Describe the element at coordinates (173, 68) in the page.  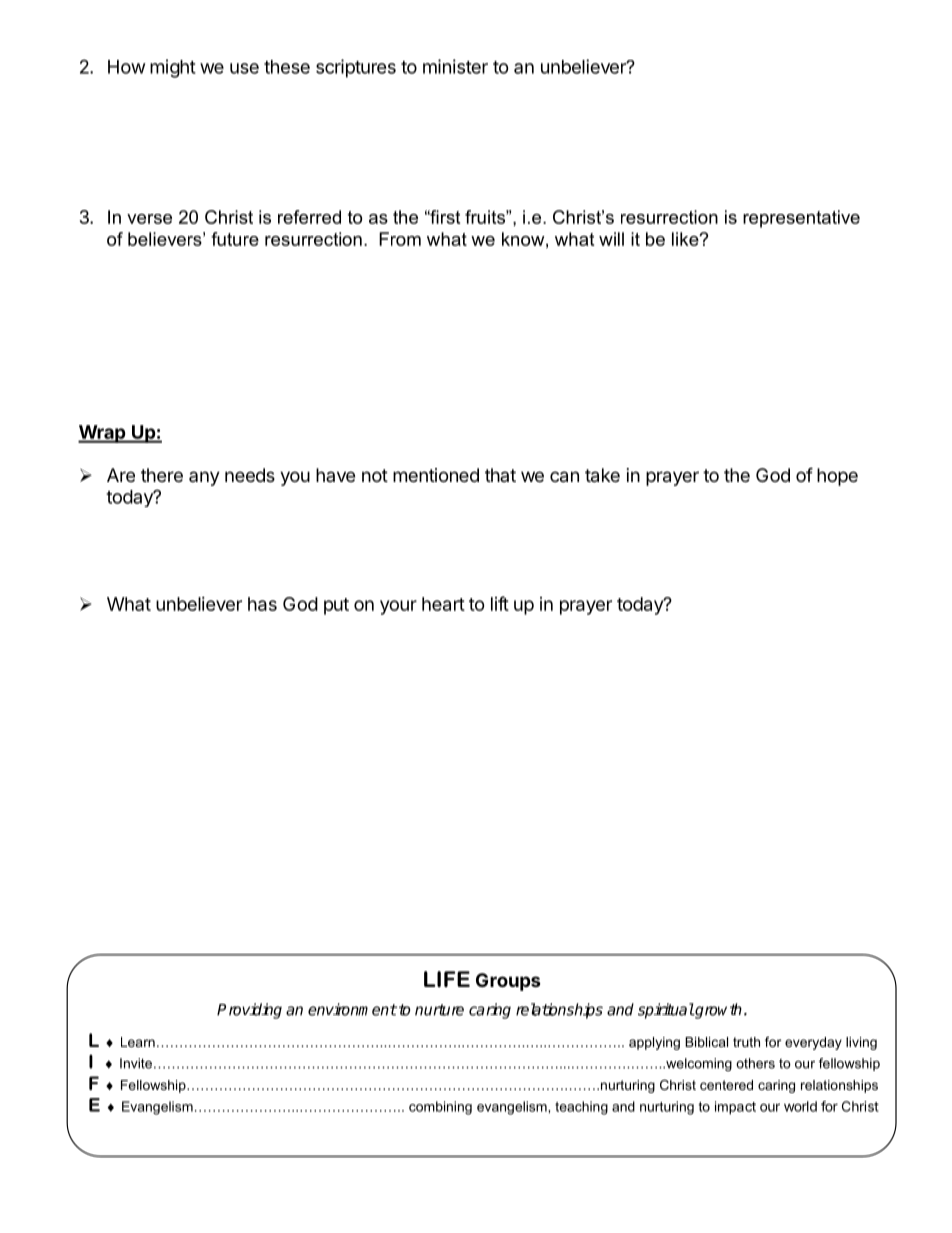
I see `might` at that location.
